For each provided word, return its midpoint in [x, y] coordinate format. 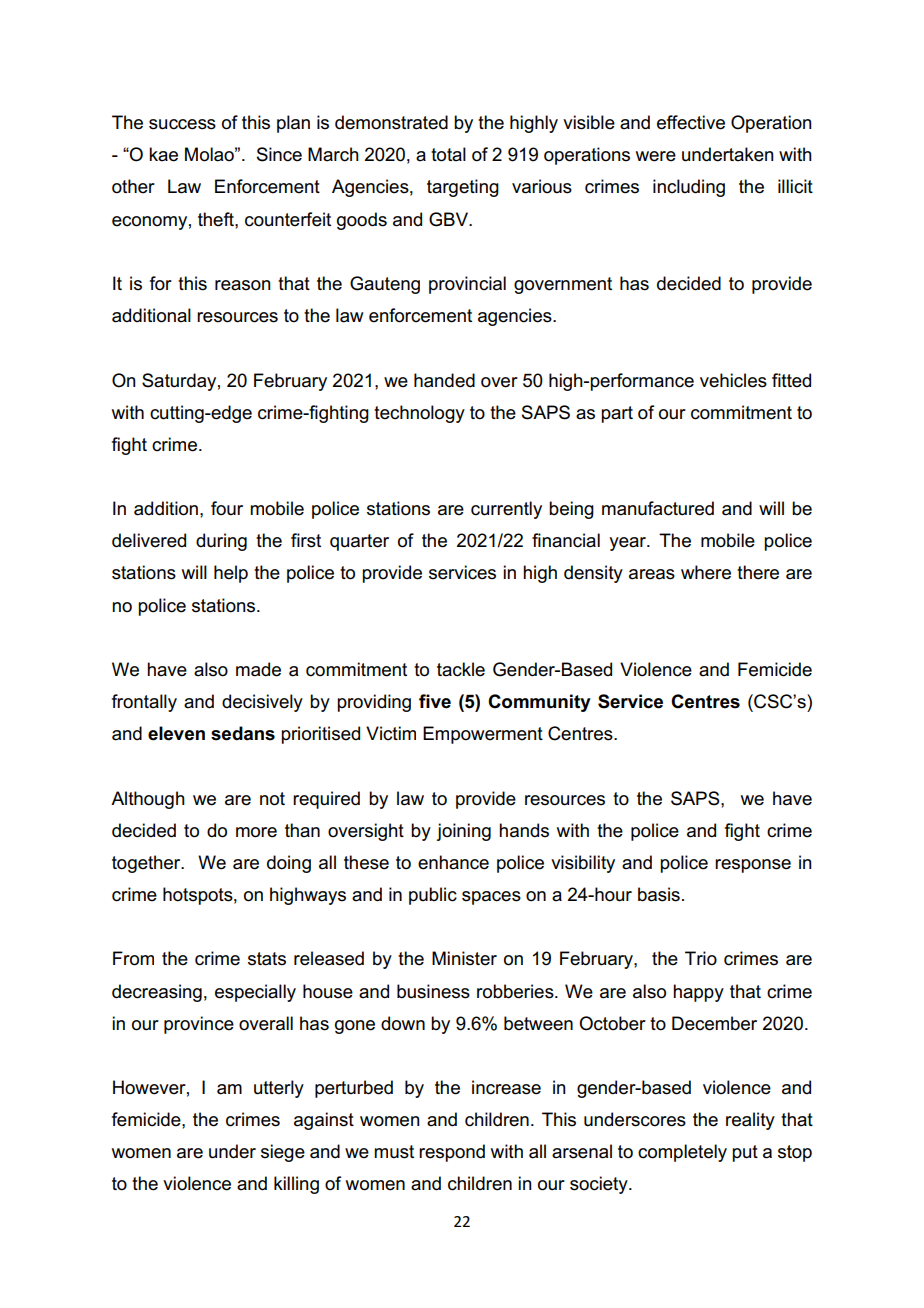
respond [452, 1153]
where [706, 572]
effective [691, 122]
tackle [461, 669]
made [258, 669]
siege [283, 1153]
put [745, 1153]
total [448, 154]
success [182, 124]
